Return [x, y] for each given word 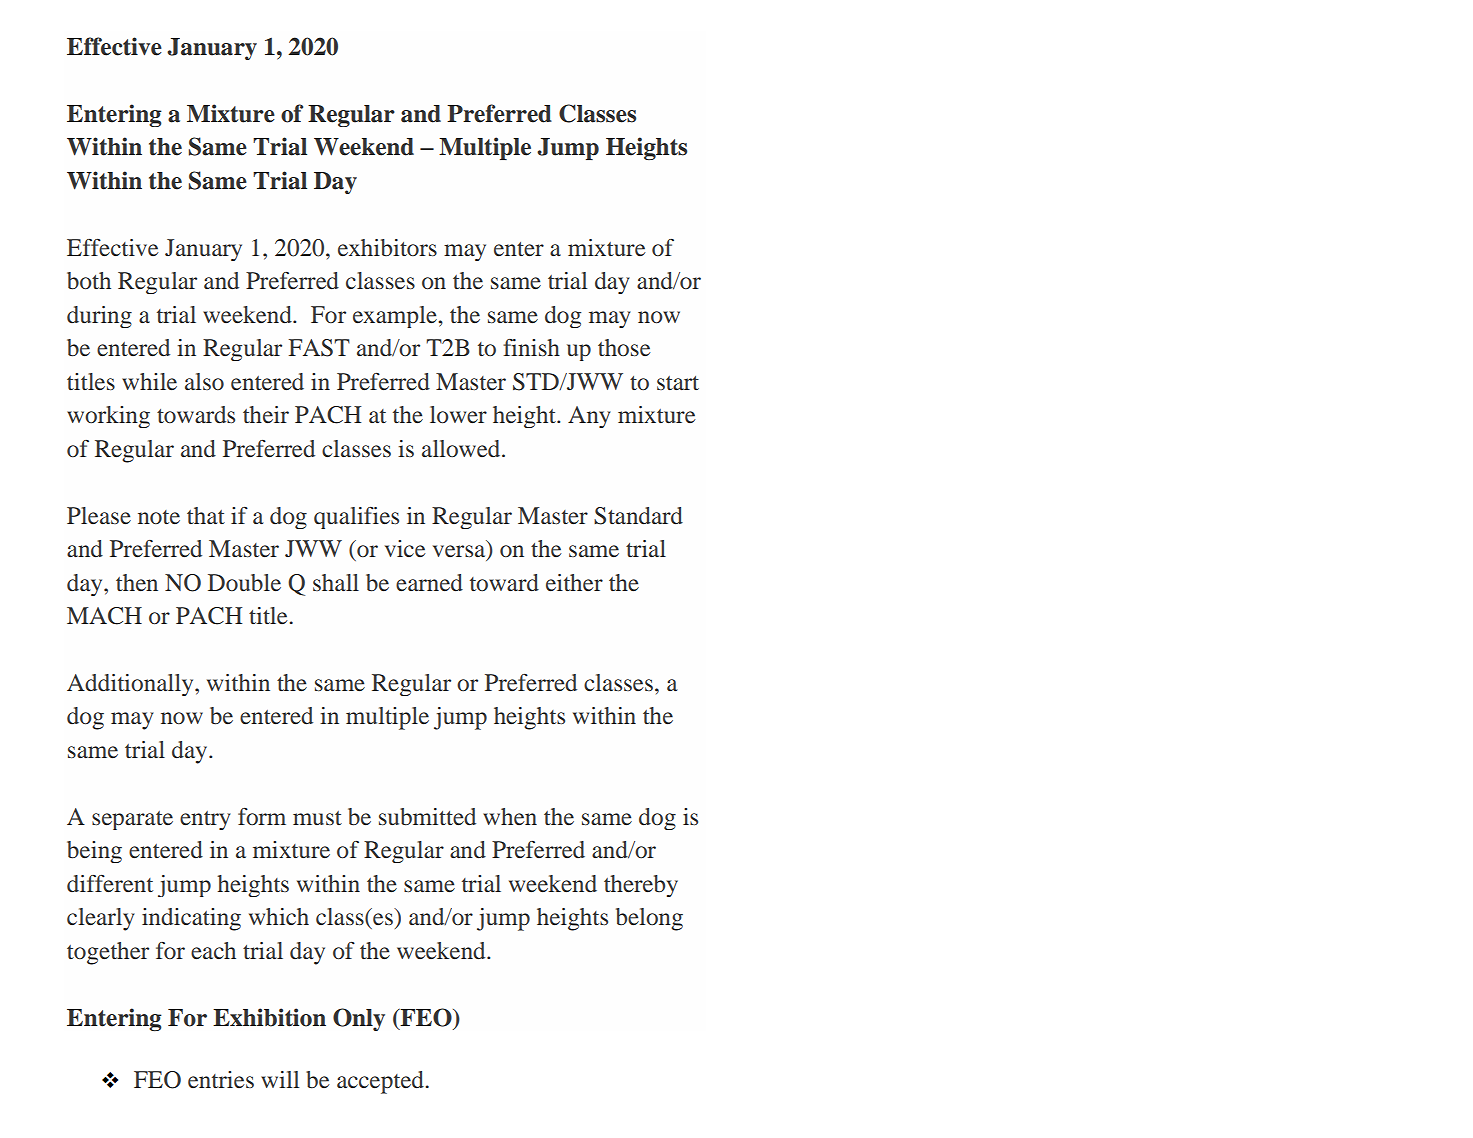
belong [649, 919]
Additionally [131, 685]
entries [221, 1079]
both [89, 281]
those [624, 347]
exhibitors [387, 248]
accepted [380, 1082]
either [574, 583]
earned [429, 583]
